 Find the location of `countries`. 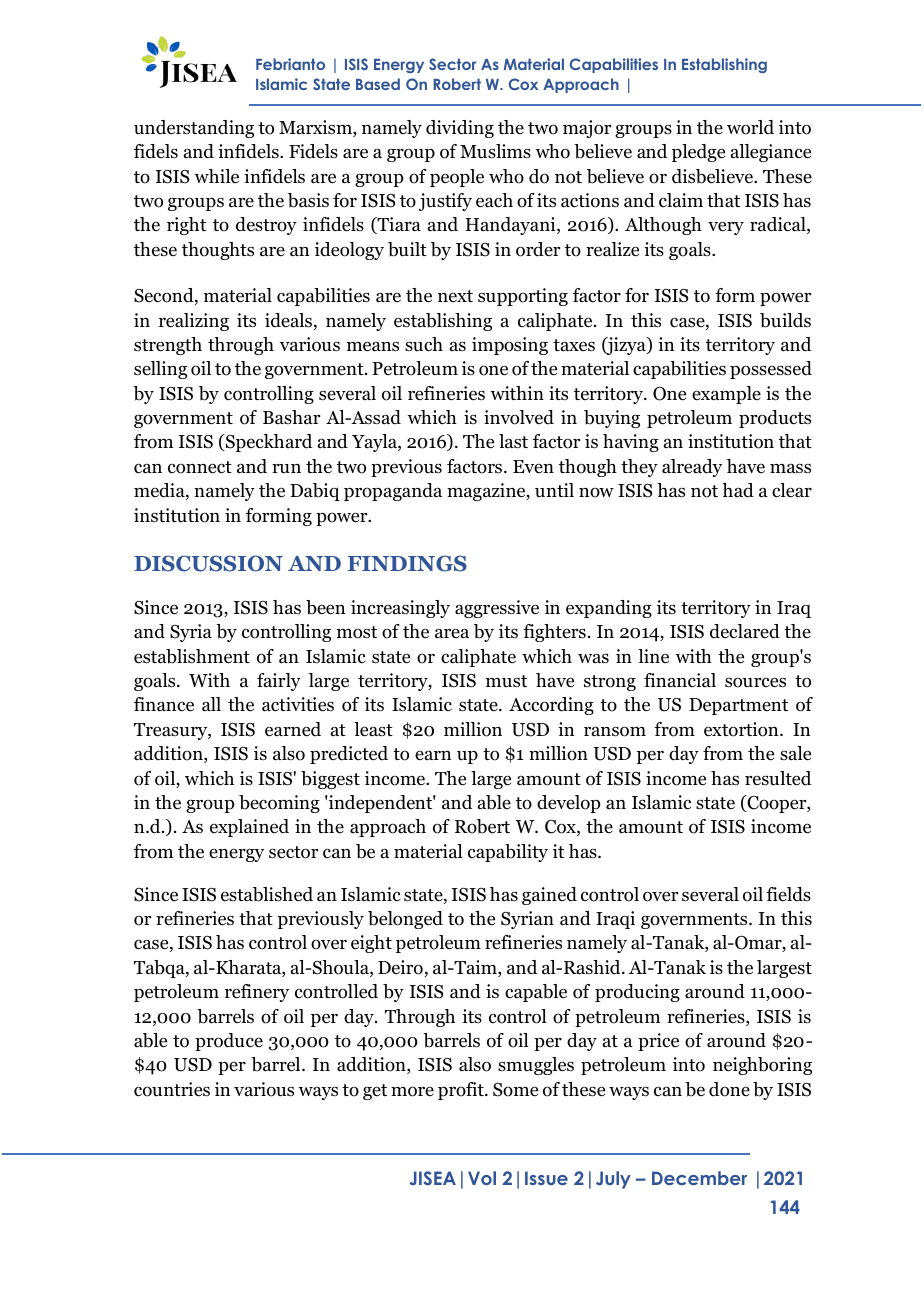

countries is located at coordinates (172, 1089).
